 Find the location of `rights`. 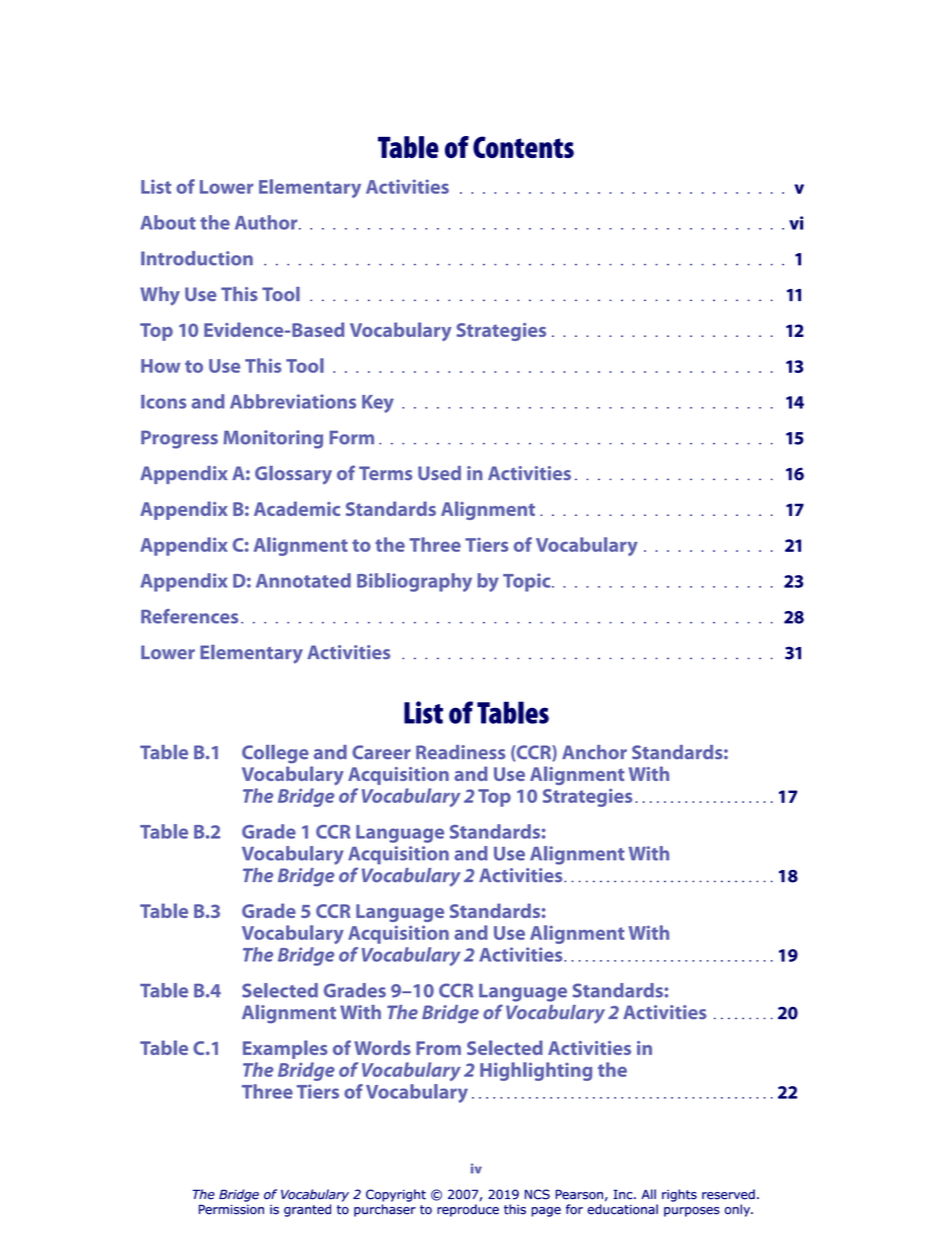

rights is located at coordinates (679, 1195).
